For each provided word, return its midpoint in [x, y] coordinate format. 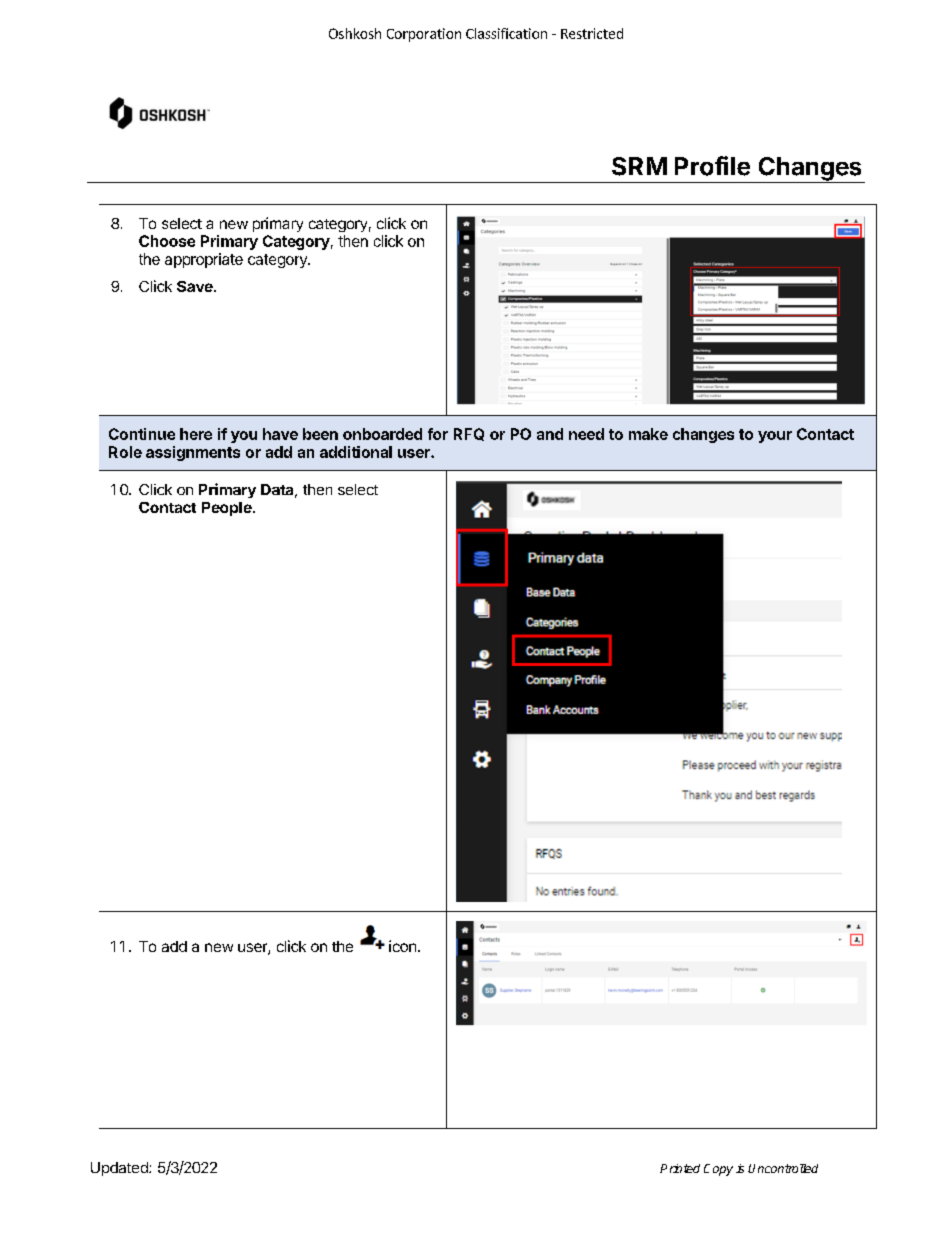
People [228, 509]
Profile [712, 166]
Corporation [424, 35]
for [438, 434]
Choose [167, 241]
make [648, 434]
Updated [120, 1169]
